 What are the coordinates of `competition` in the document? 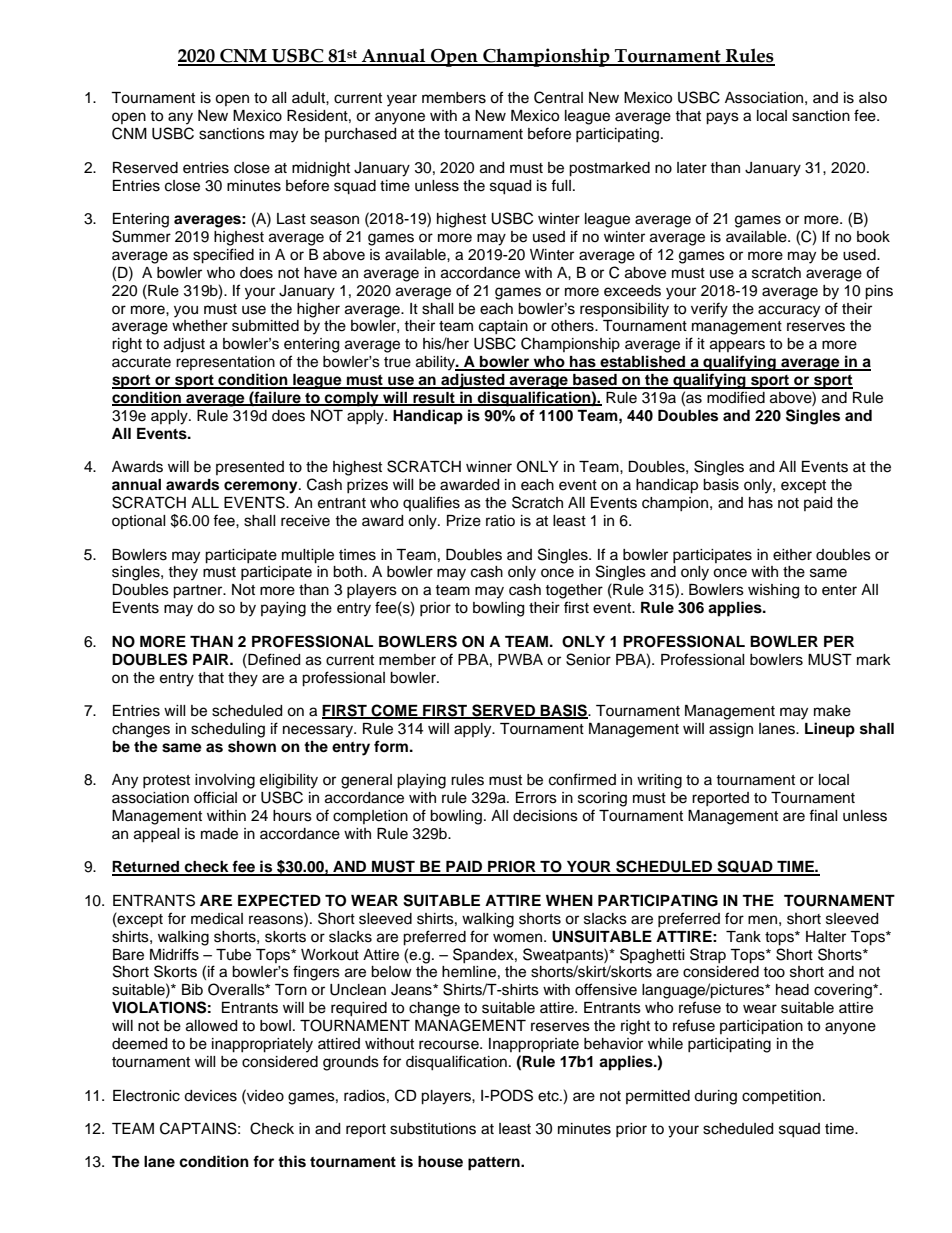 It's located at (781, 1097).
